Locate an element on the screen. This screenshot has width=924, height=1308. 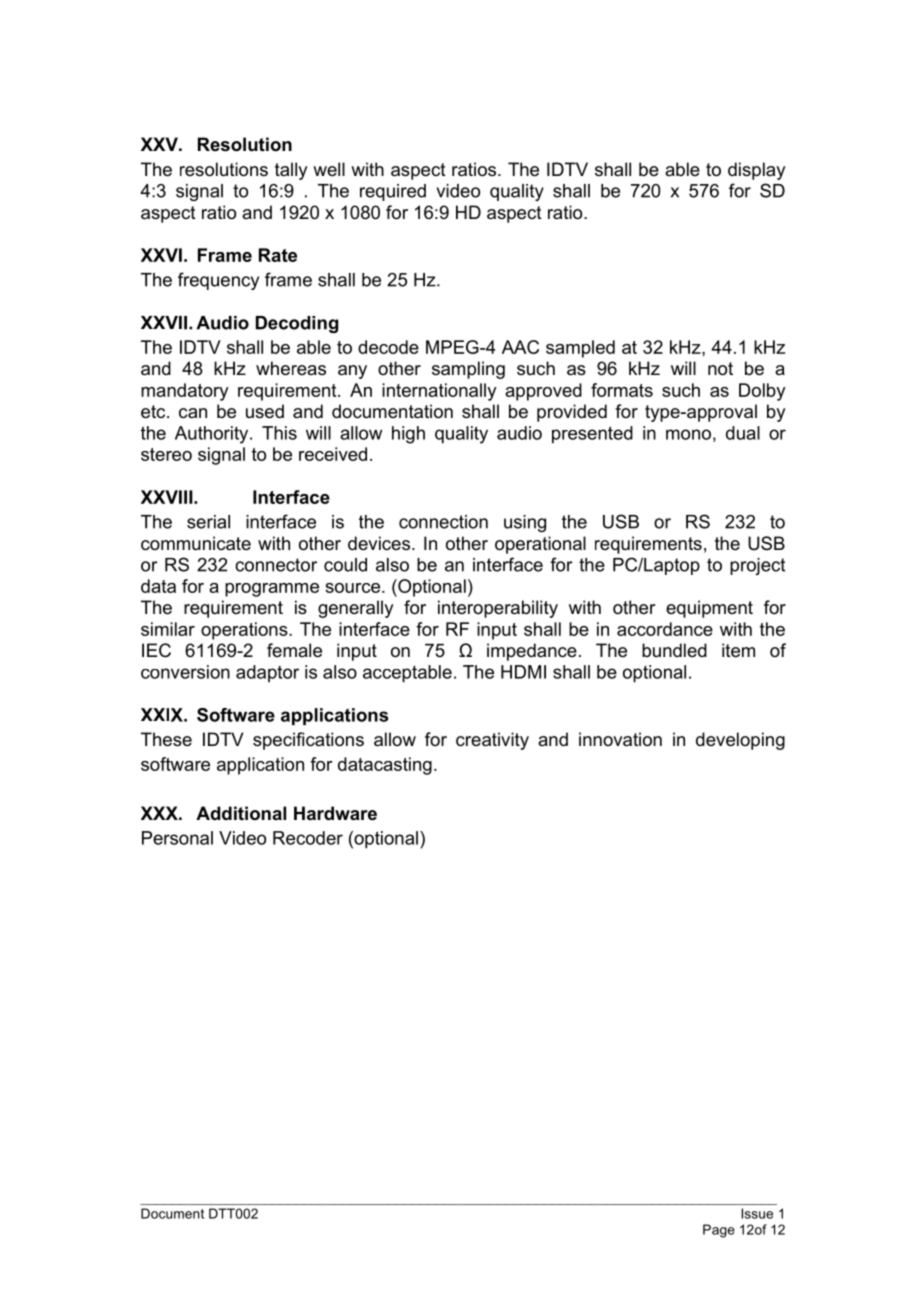
tally is located at coordinates (291, 171).
